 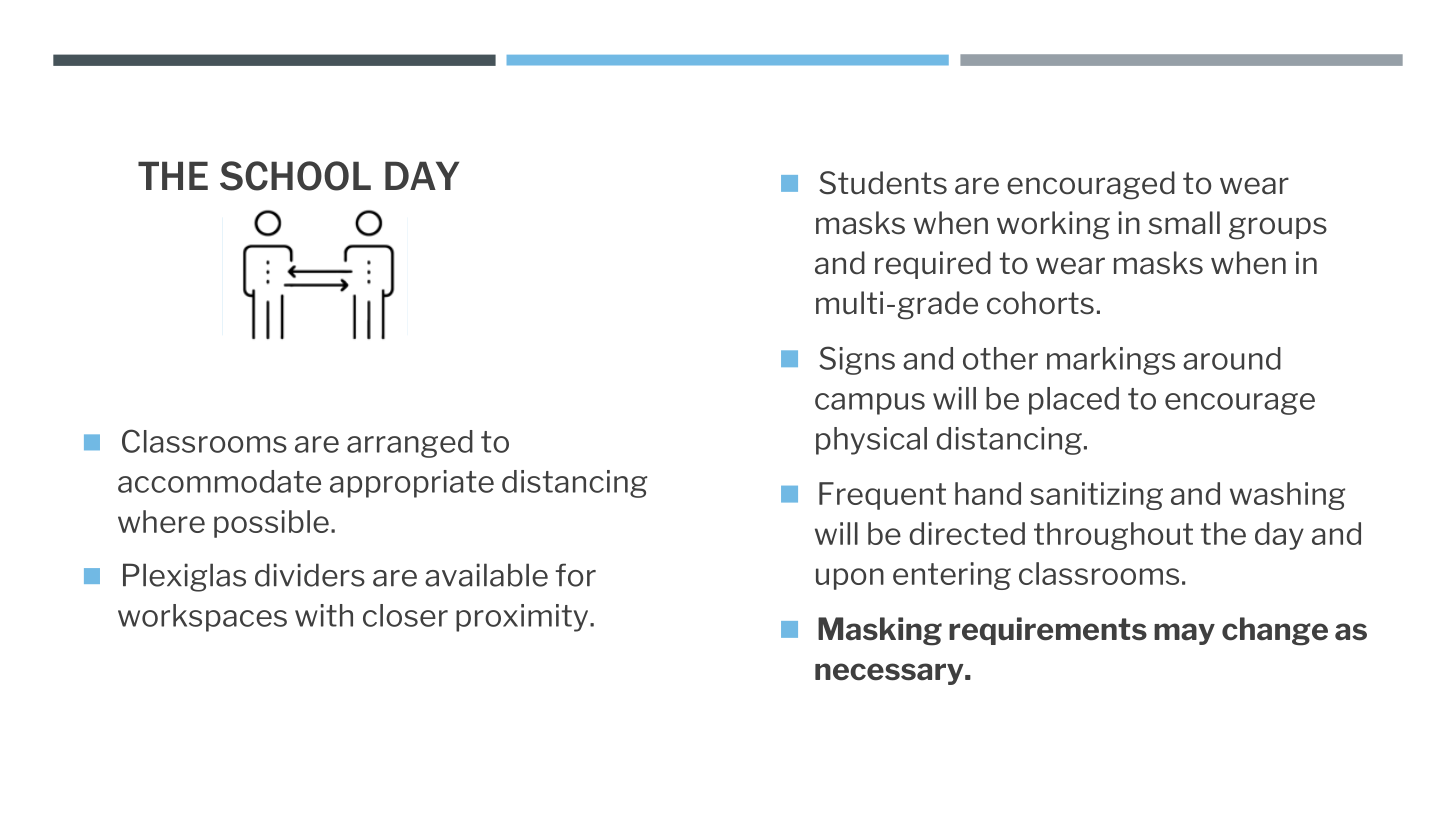 I want to click on placed, so click(x=1074, y=401).
